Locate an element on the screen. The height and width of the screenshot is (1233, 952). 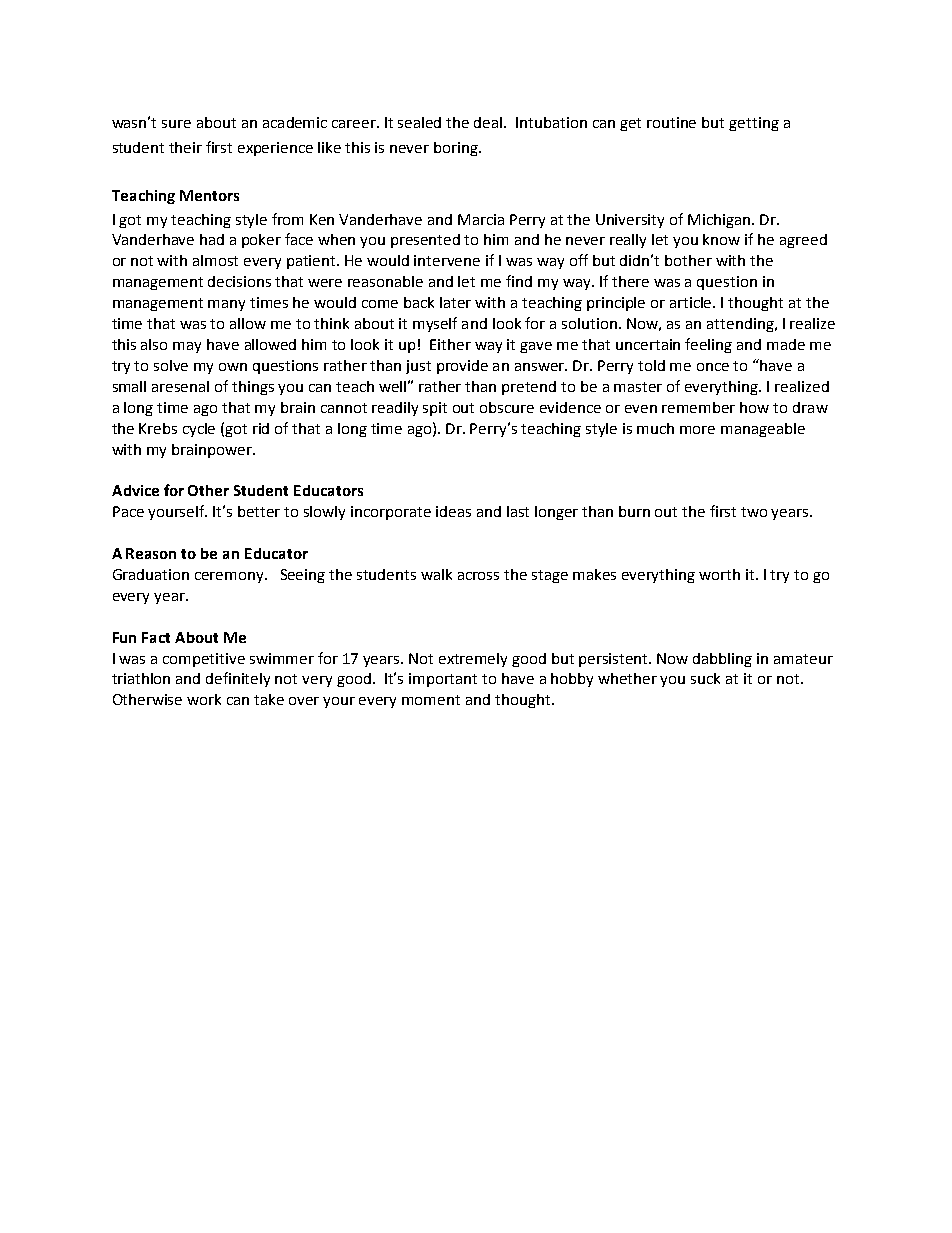
definitely is located at coordinates (238, 679).
